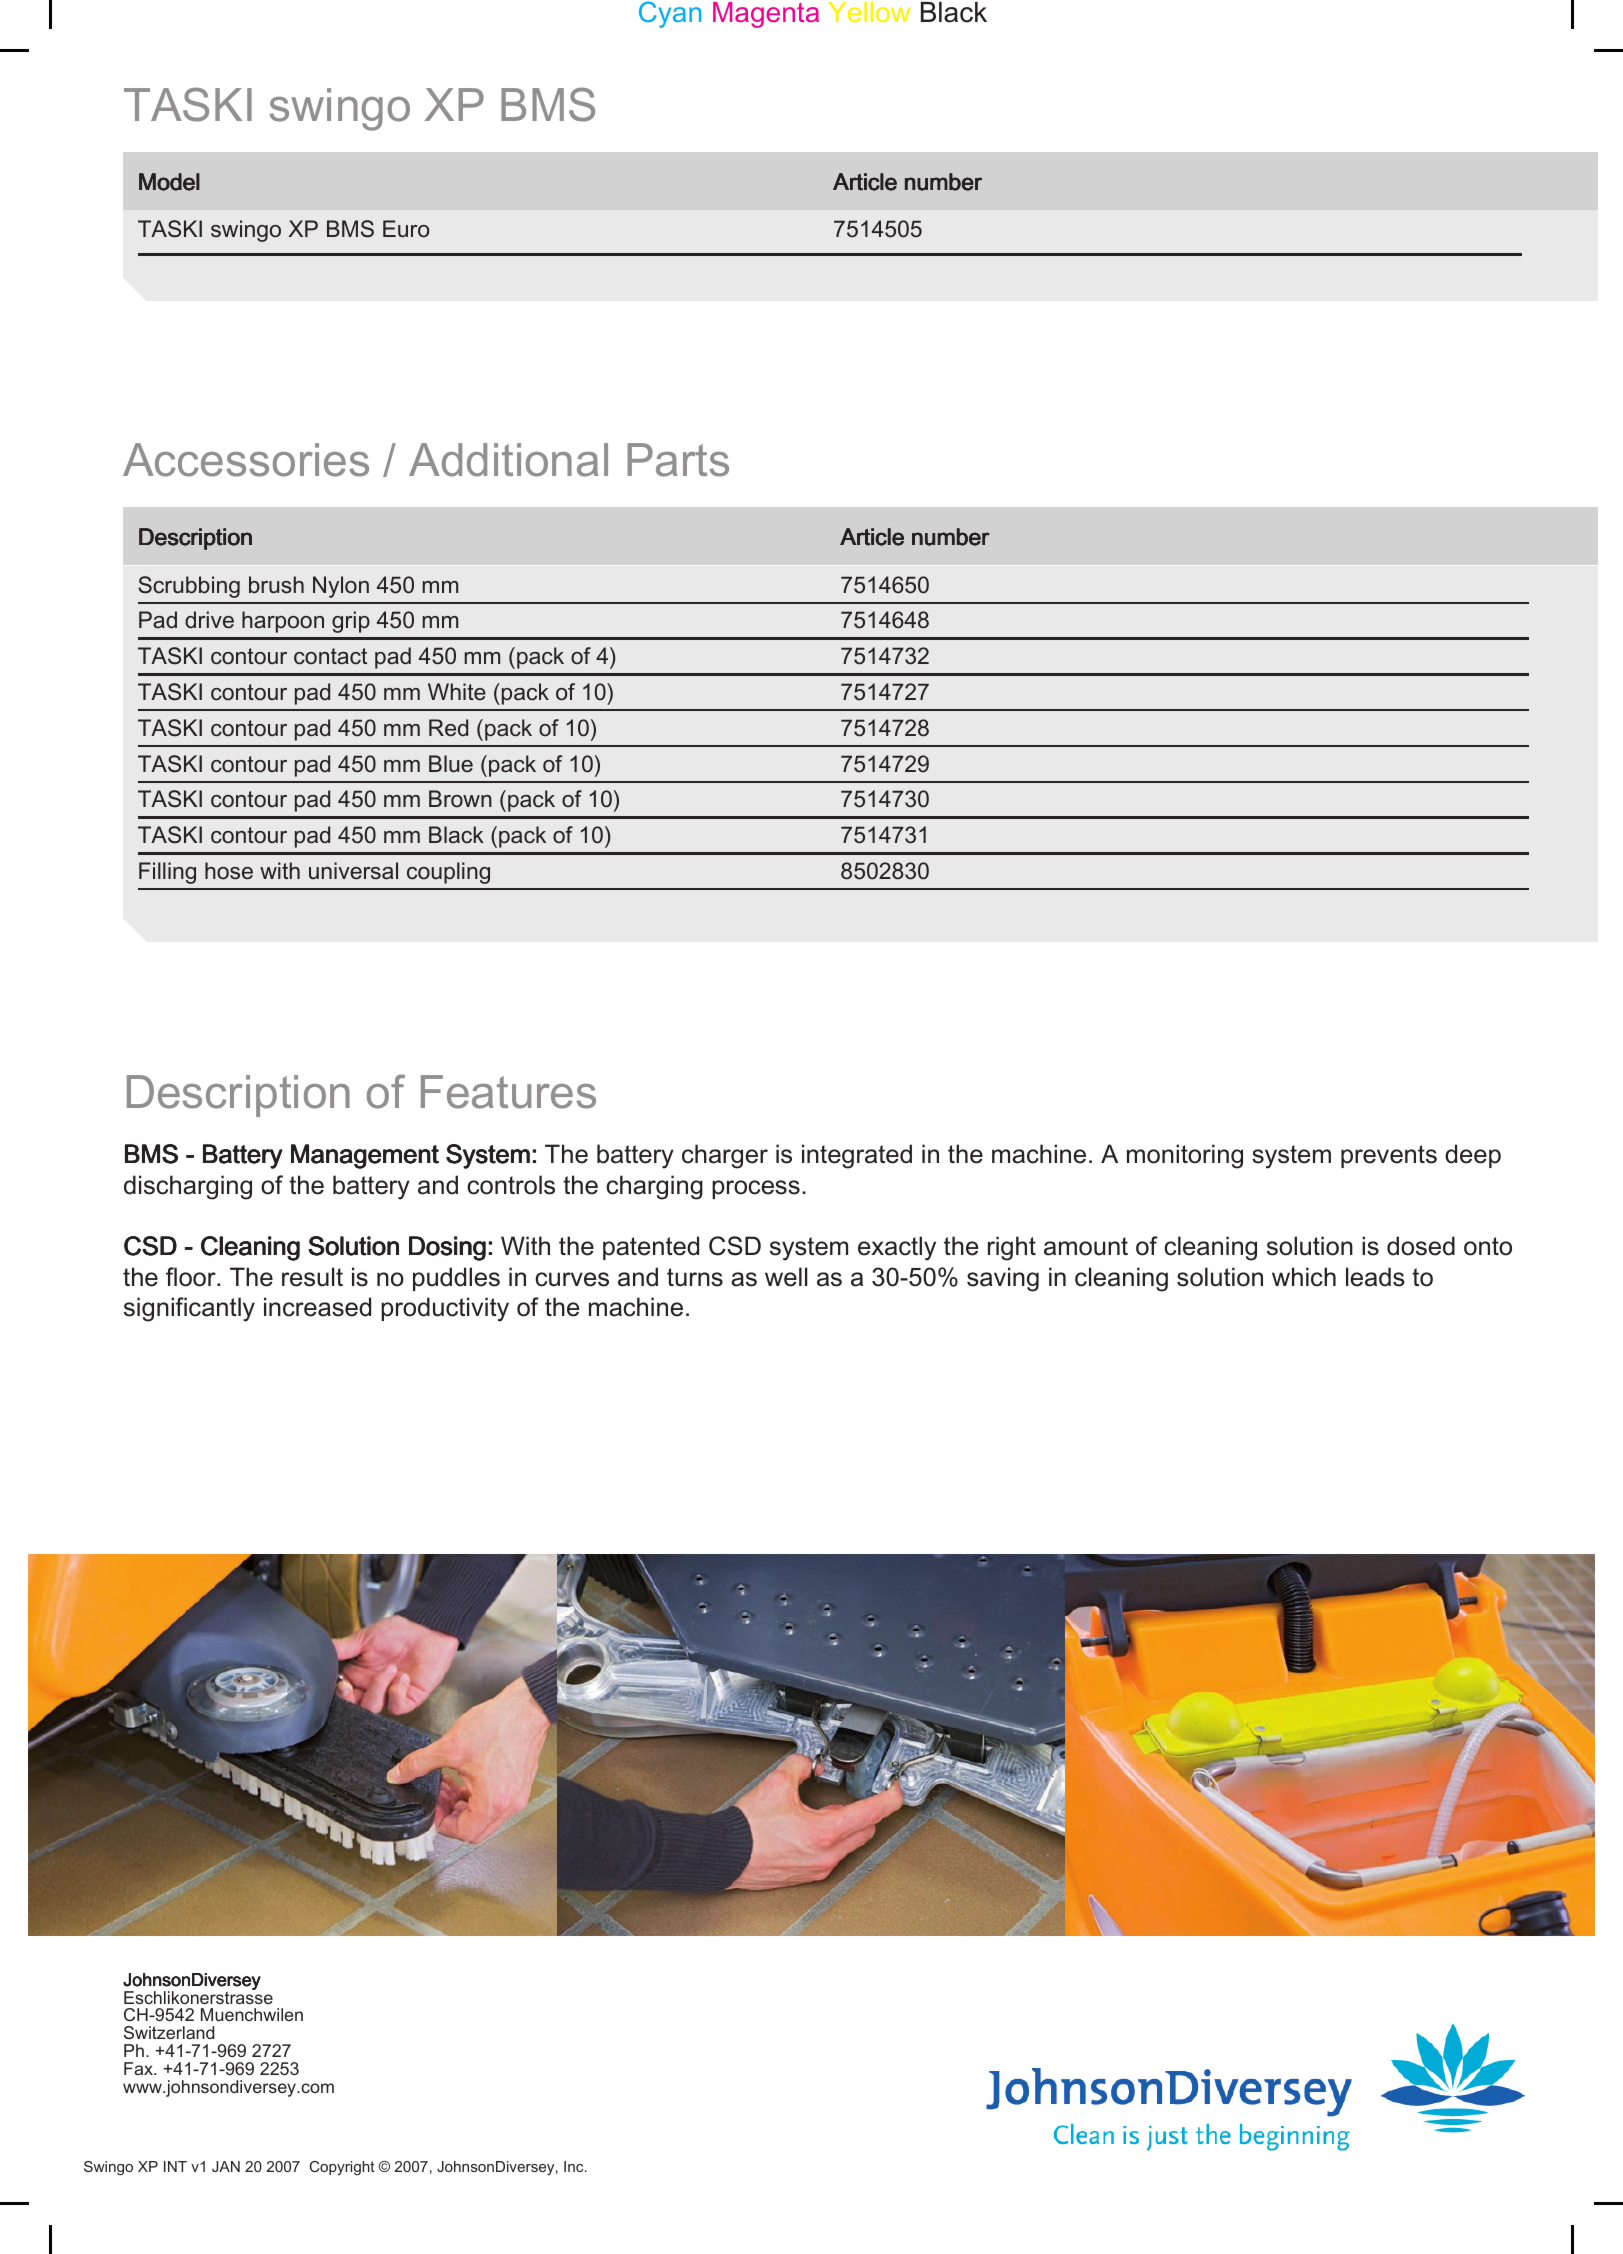 This document has height=2254, width=1623. I want to click on Yellow, so click(869, 12).
